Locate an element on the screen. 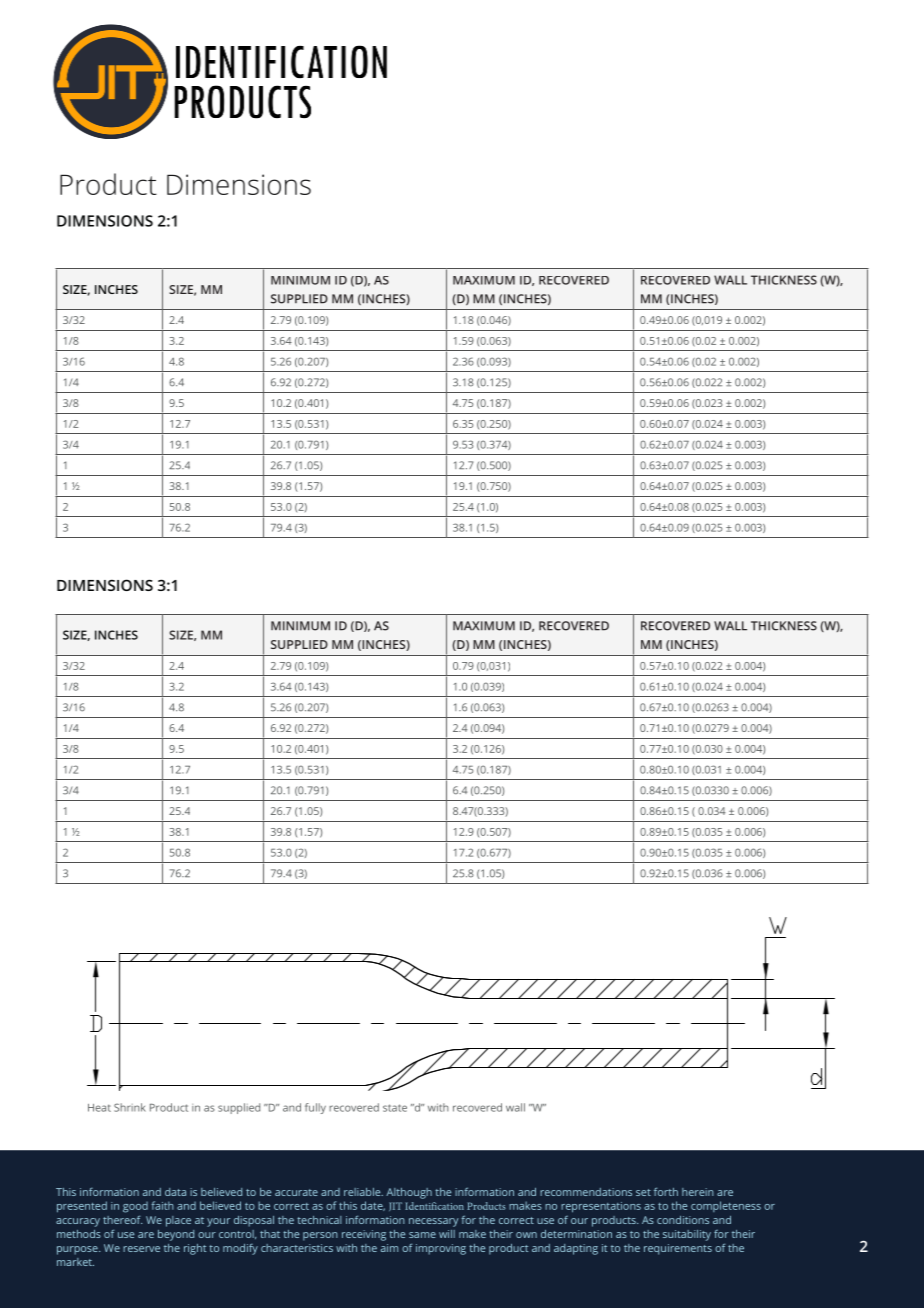 Image resolution: width=924 pixels, height=1308 pixels. state is located at coordinates (395, 1108).
